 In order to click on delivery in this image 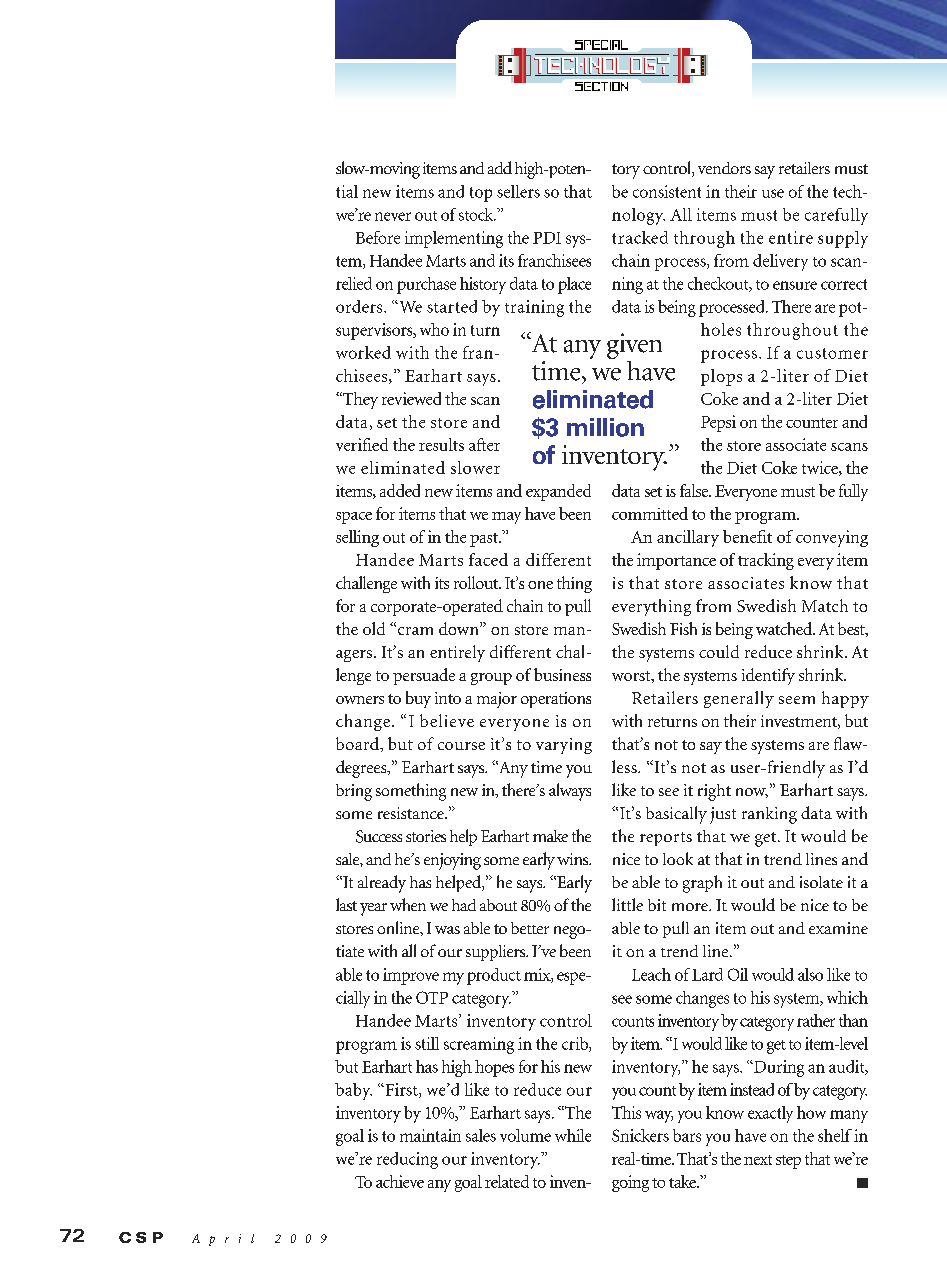, I will do `click(780, 262)`.
